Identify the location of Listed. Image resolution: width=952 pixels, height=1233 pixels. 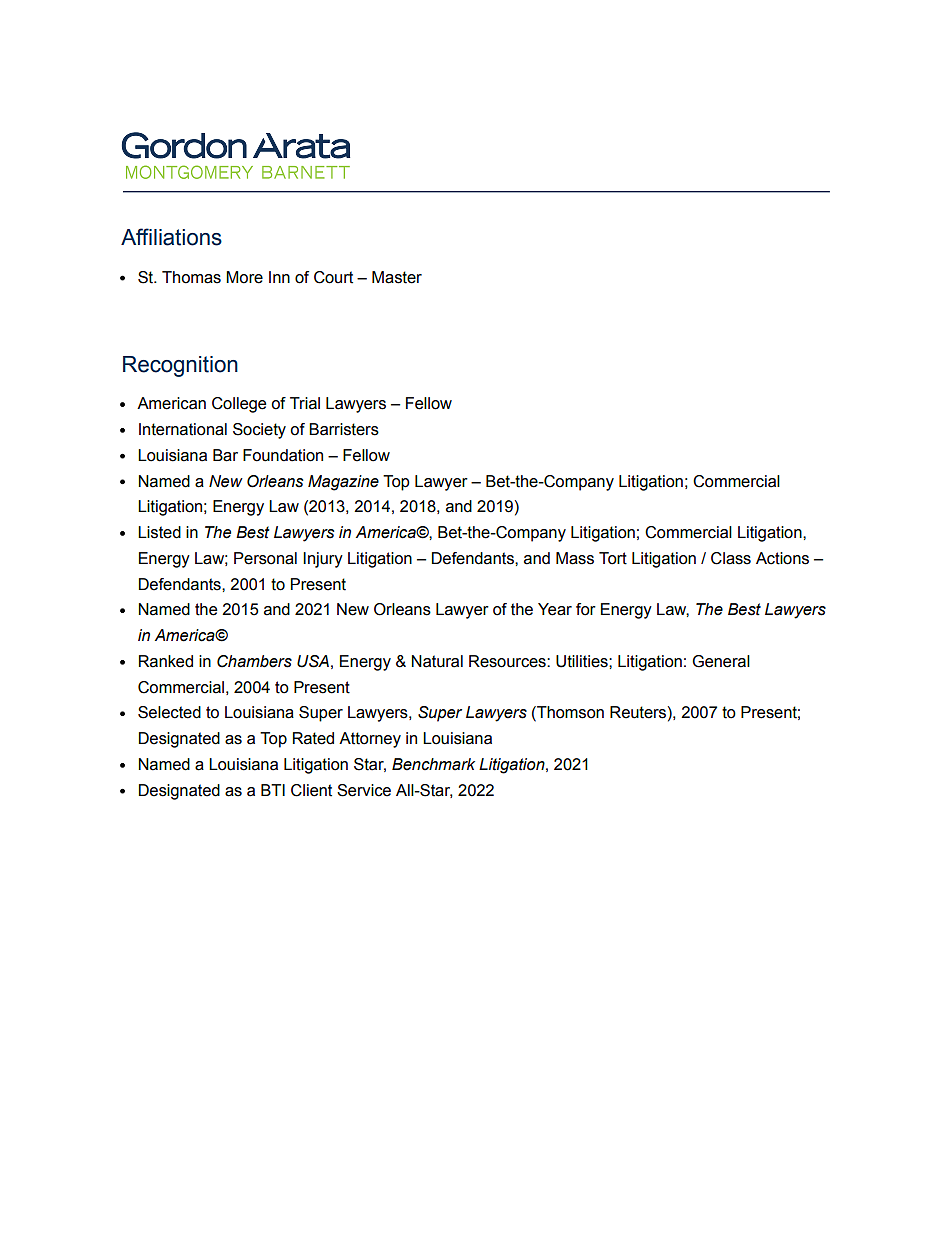
(159, 532).
